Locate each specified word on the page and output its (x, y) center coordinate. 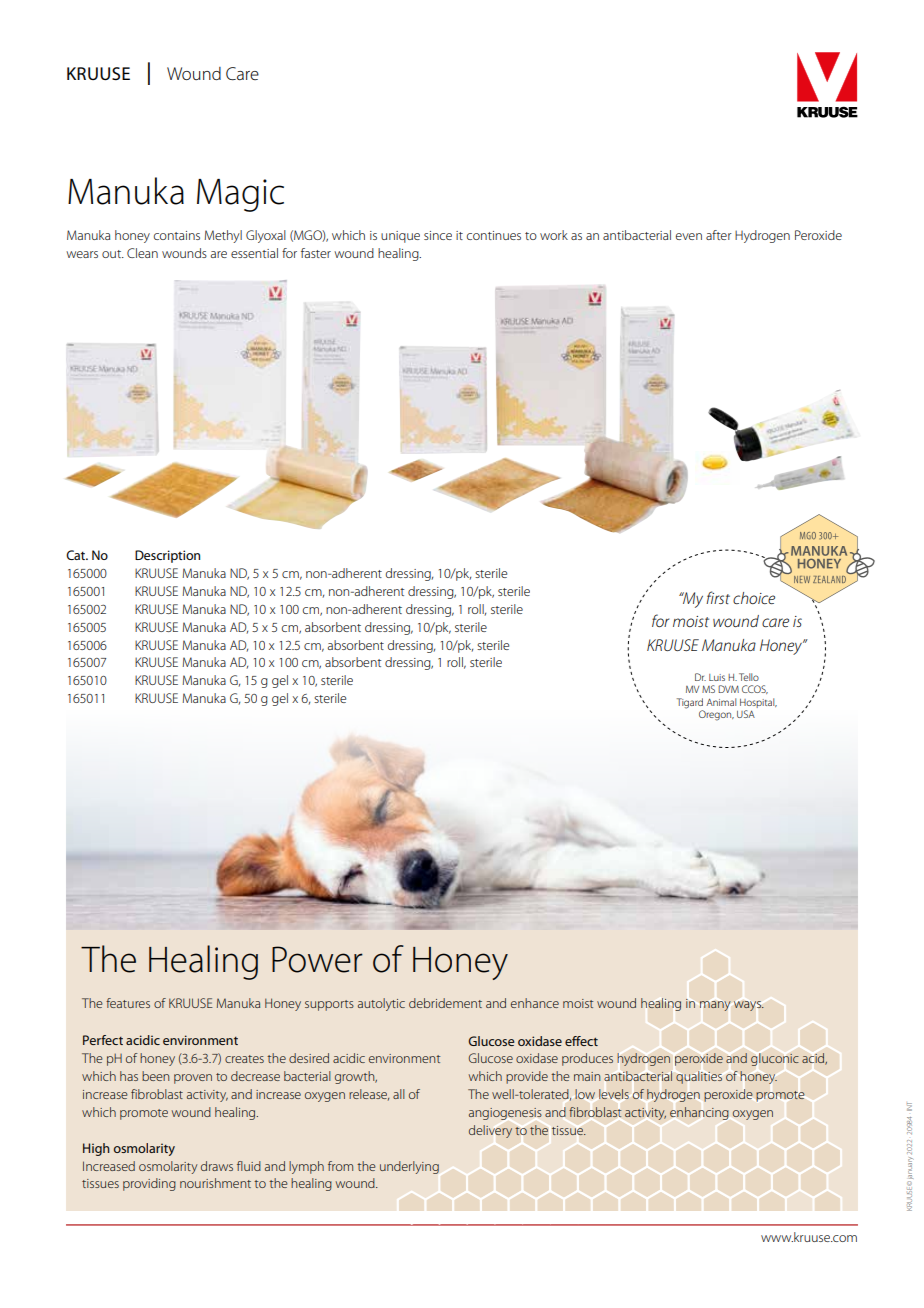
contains (177, 235)
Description (167, 556)
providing (149, 1184)
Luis (717, 677)
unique (400, 237)
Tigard (690, 703)
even (689, 236)
